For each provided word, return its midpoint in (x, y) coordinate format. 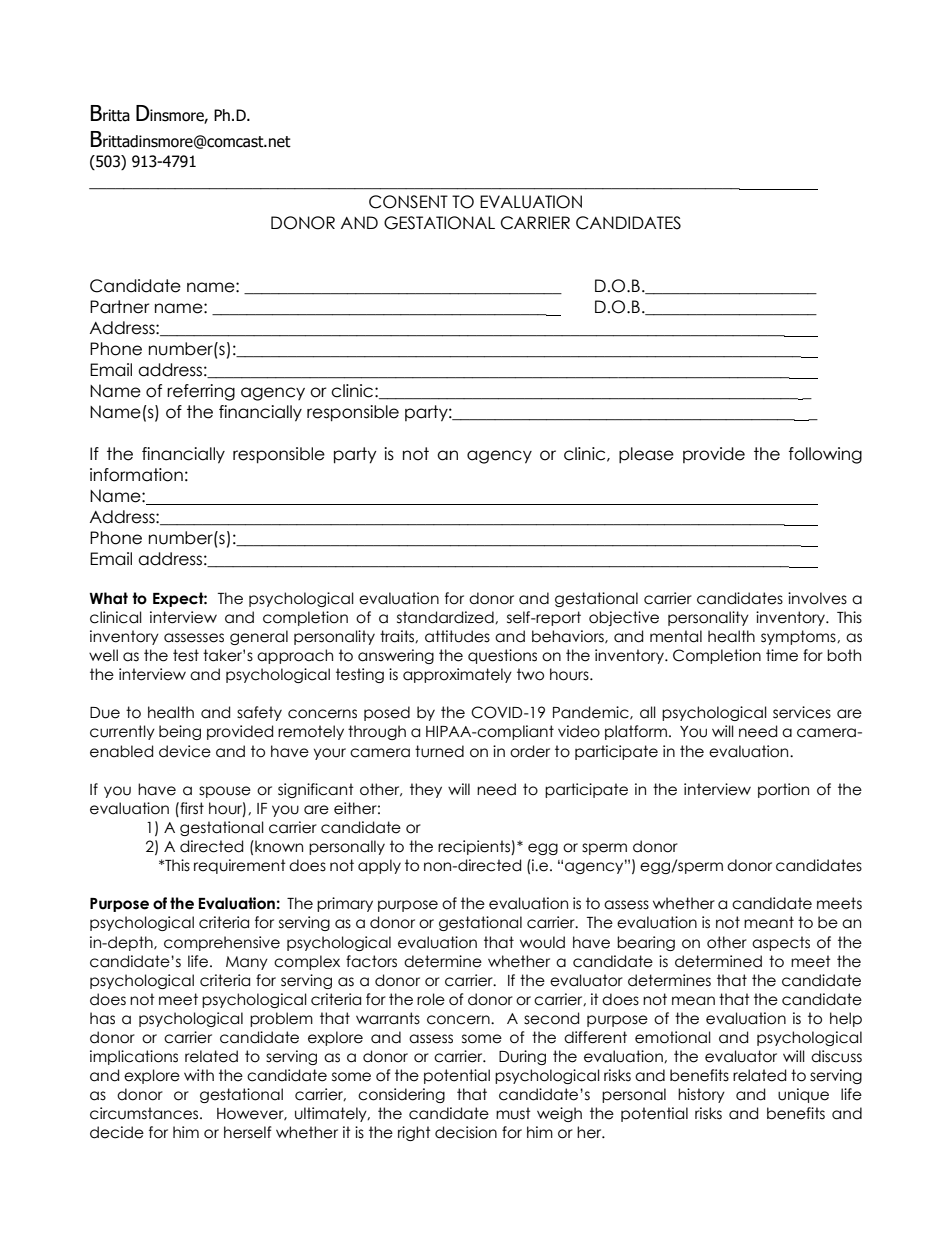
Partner (120, 307)
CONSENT (408, 202)
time (782, 655)
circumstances (145, 1113)
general (259, 637)
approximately (457, 675)
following (825, 455)
